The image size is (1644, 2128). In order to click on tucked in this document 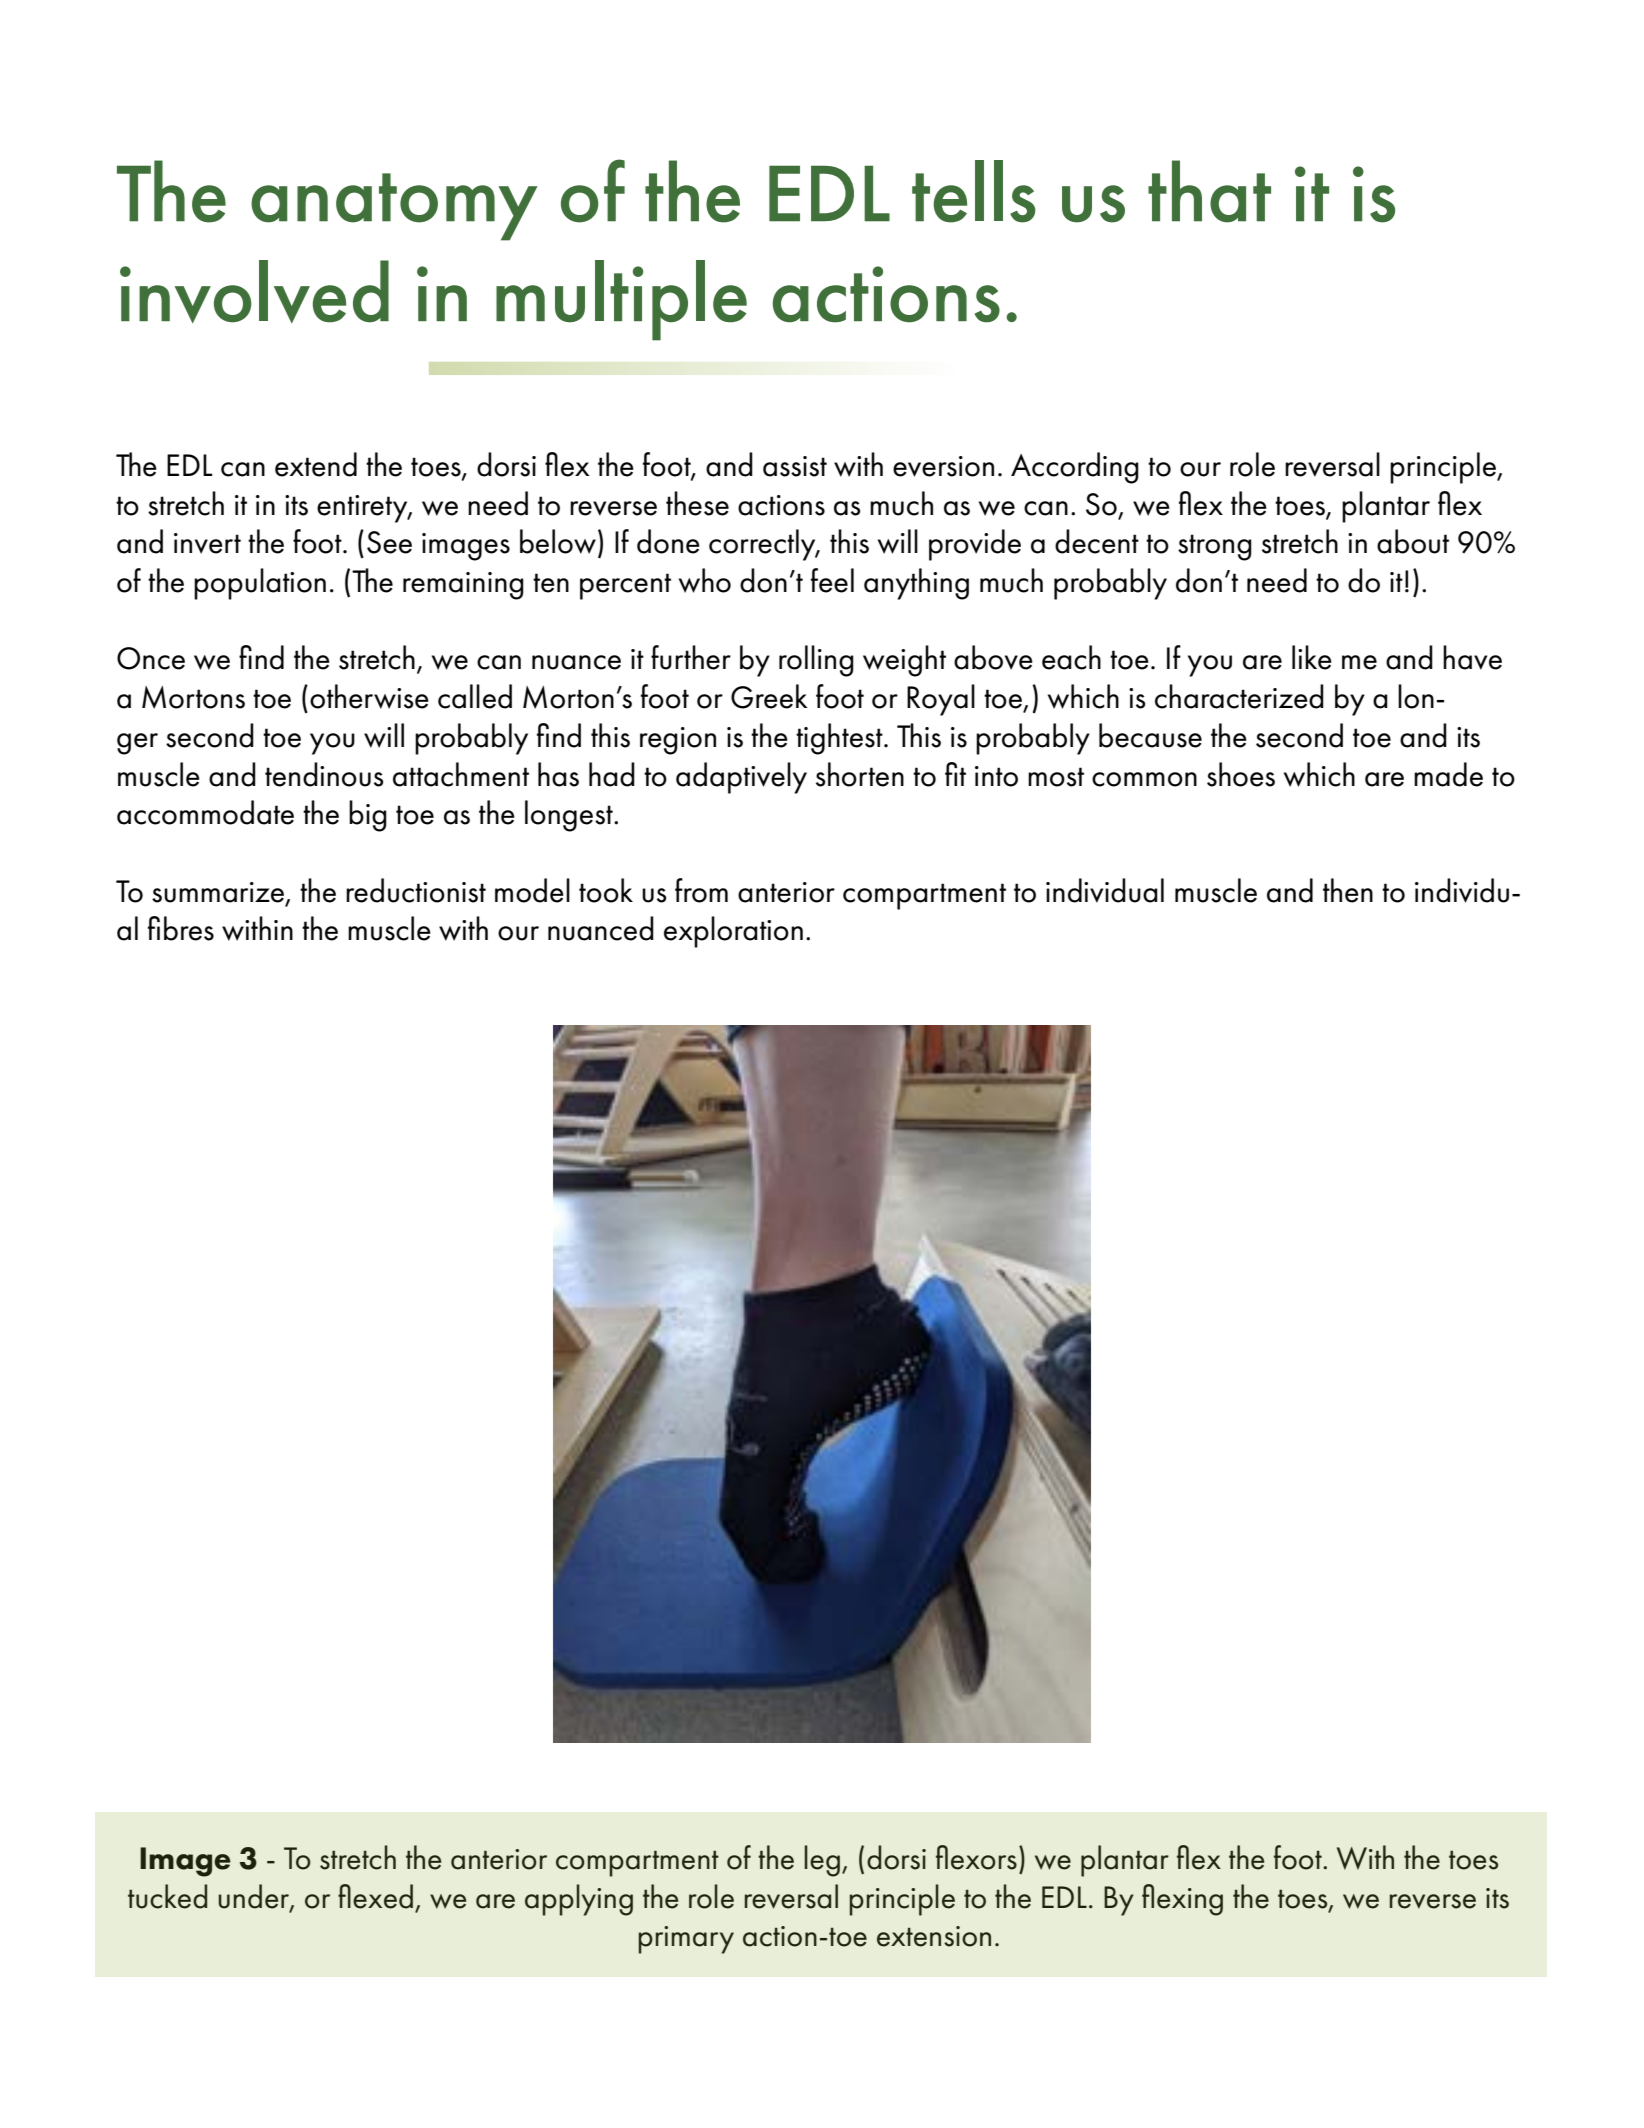, I will do `click(167, 1896)`.
